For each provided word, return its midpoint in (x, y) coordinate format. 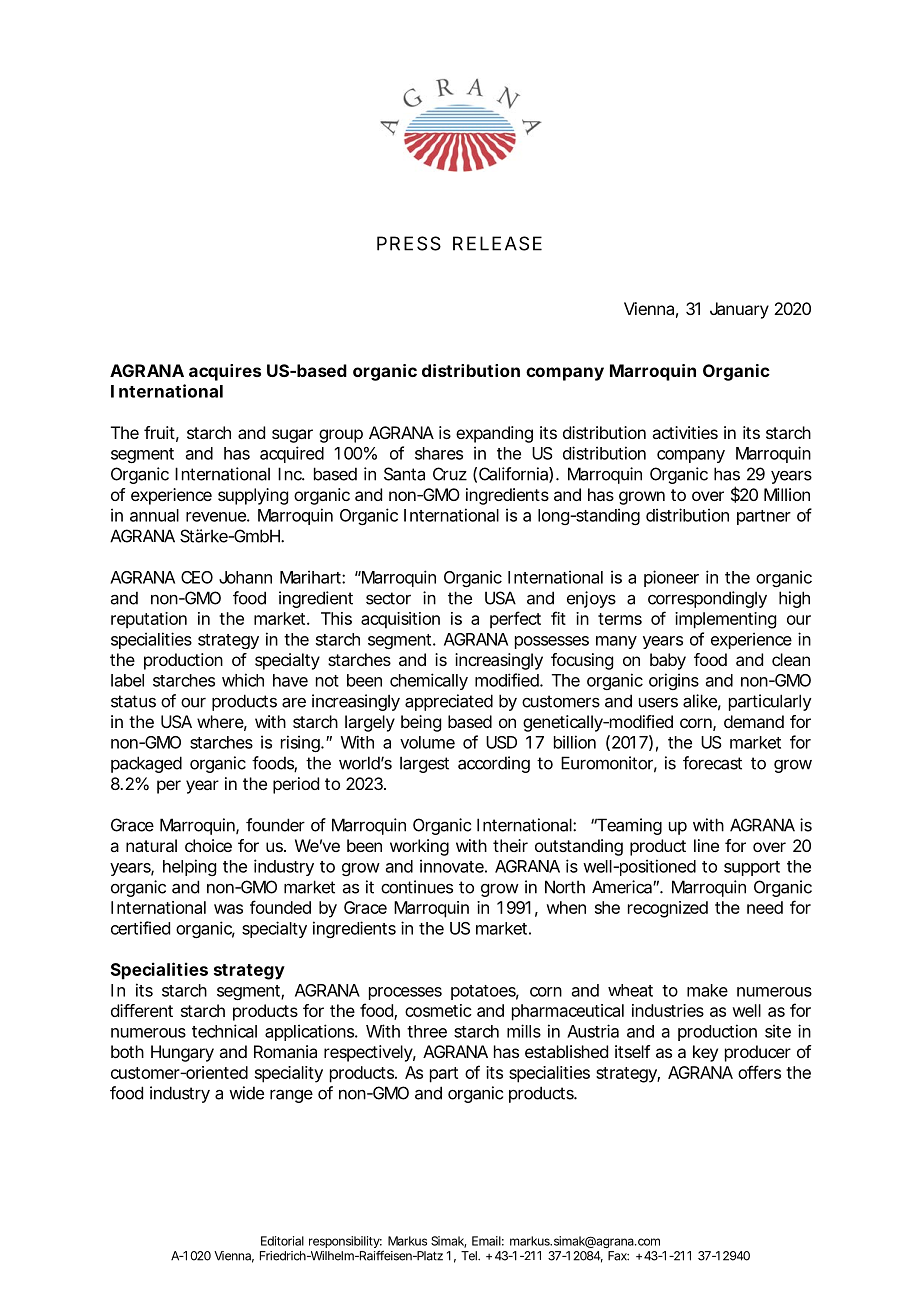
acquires (225, 372)
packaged (146, 764)
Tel (470, 1256)
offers (759, 1072)
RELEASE (497, 243)
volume (427, 742)
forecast (712, 763)
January (739, 310)
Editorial (282, 1241)
